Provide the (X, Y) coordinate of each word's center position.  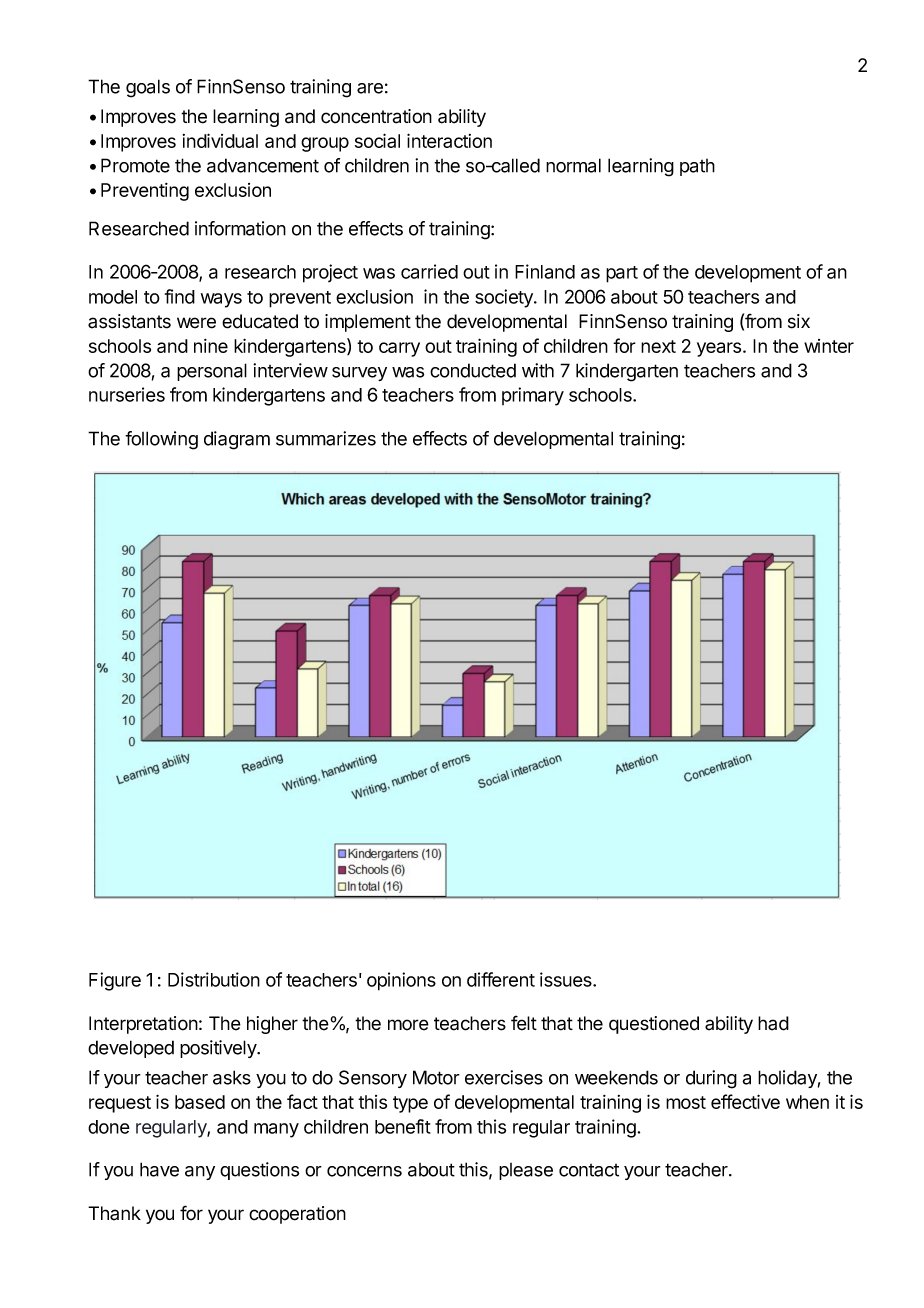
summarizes (326, 438)
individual (220, 140)
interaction (449, 140)
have (159, 1169)
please (526, 1171)
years (720, 349)
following (161, 440)
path (697, 167)
